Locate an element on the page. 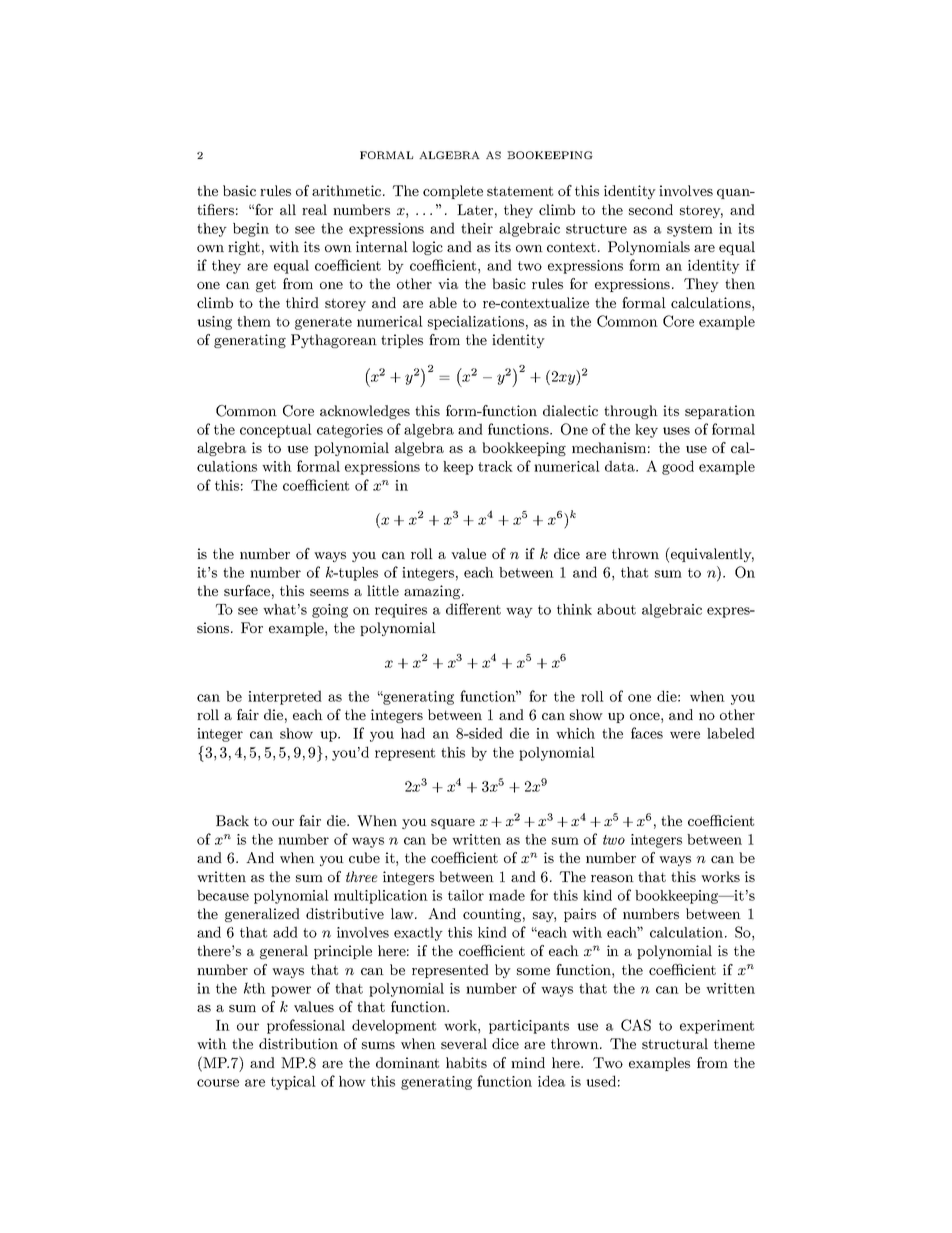 This page has width=952, height=1233. their is located at coordinates (477, 228).
